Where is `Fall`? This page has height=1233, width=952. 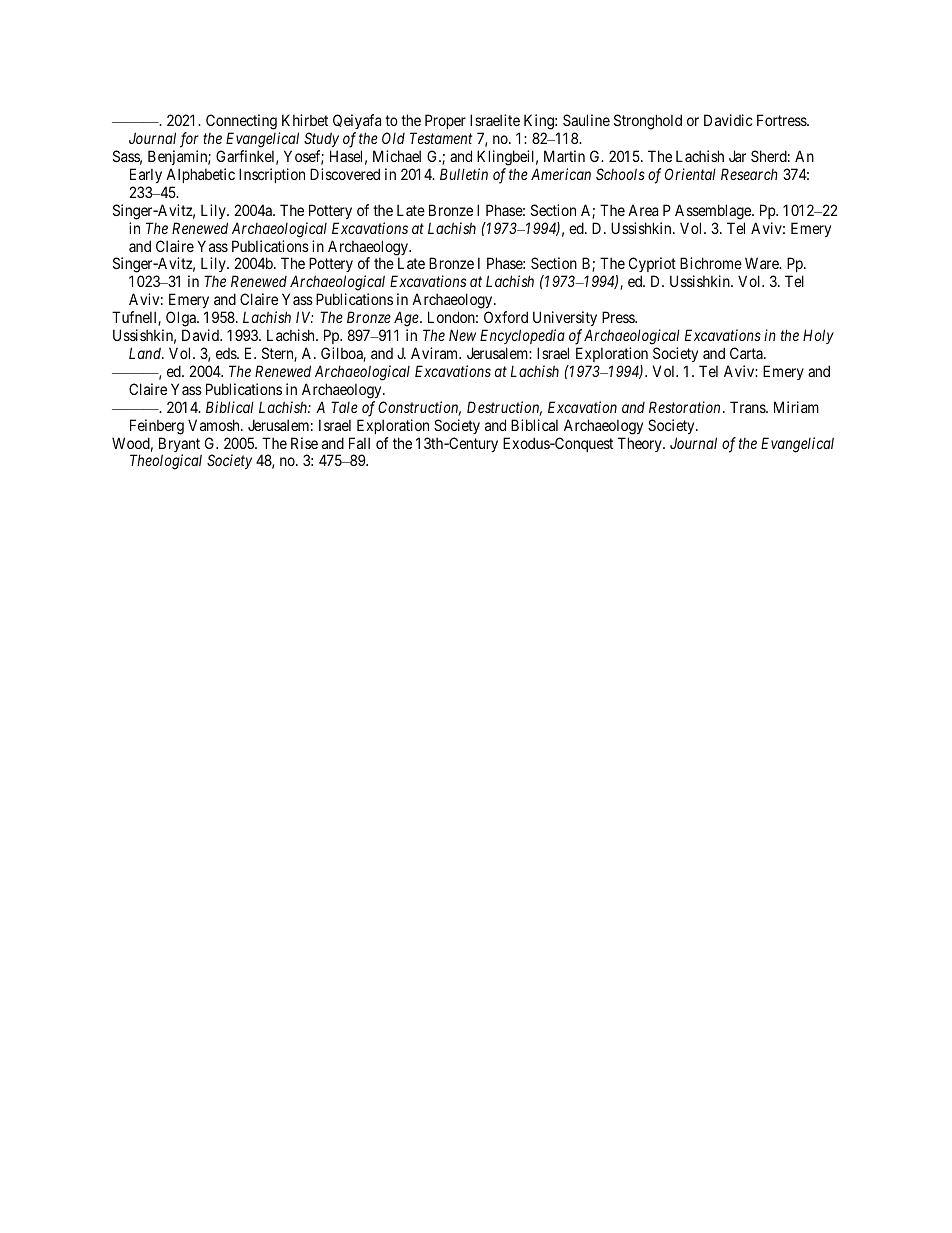 Fall is located at coordinates (359, 443).
